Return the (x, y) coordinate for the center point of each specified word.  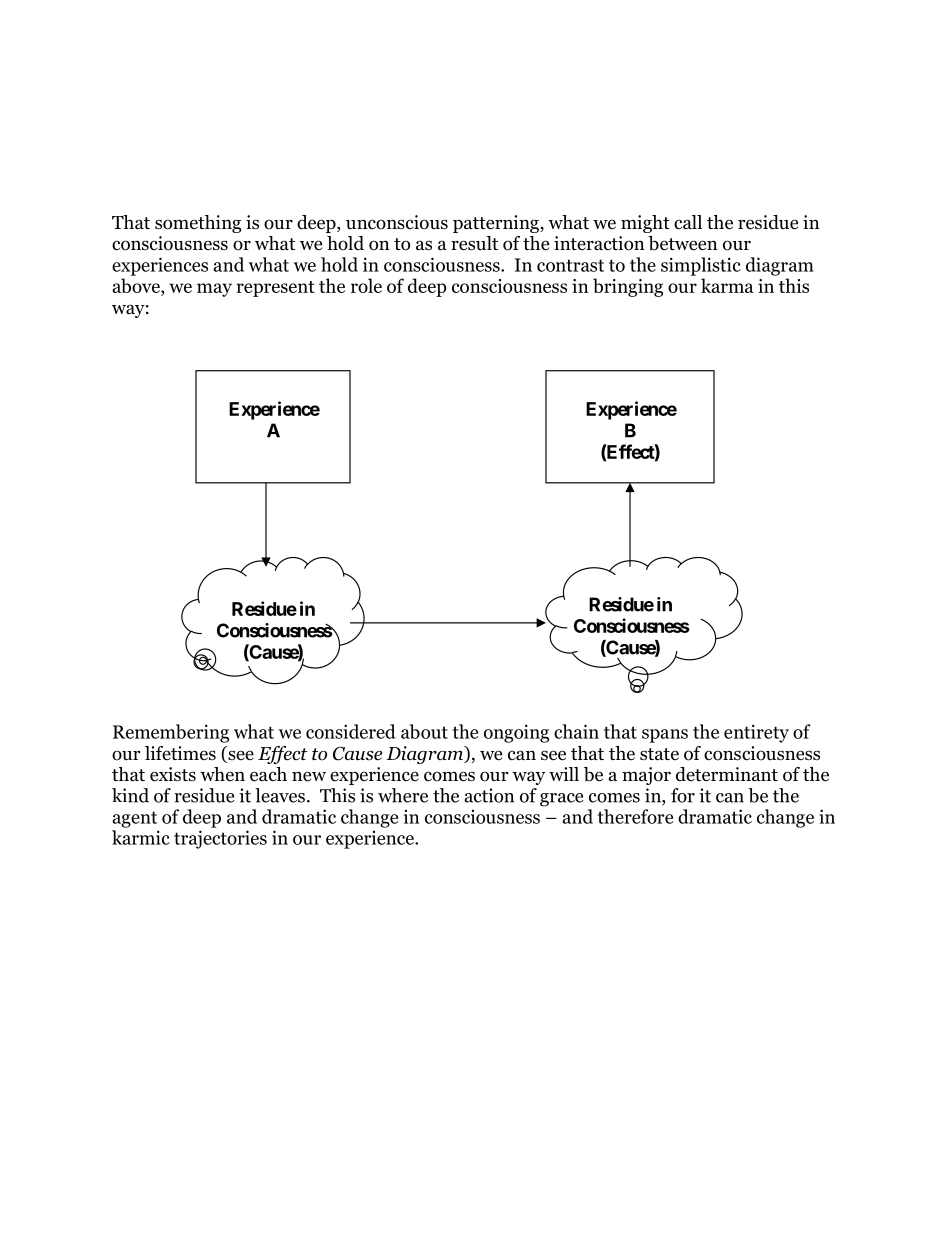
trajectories (220, 839)
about (424, 731)
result (474, 243)
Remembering (171, 733)
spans (665, 736)
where (403, 795)
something (198, 224)
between (683, 243)
